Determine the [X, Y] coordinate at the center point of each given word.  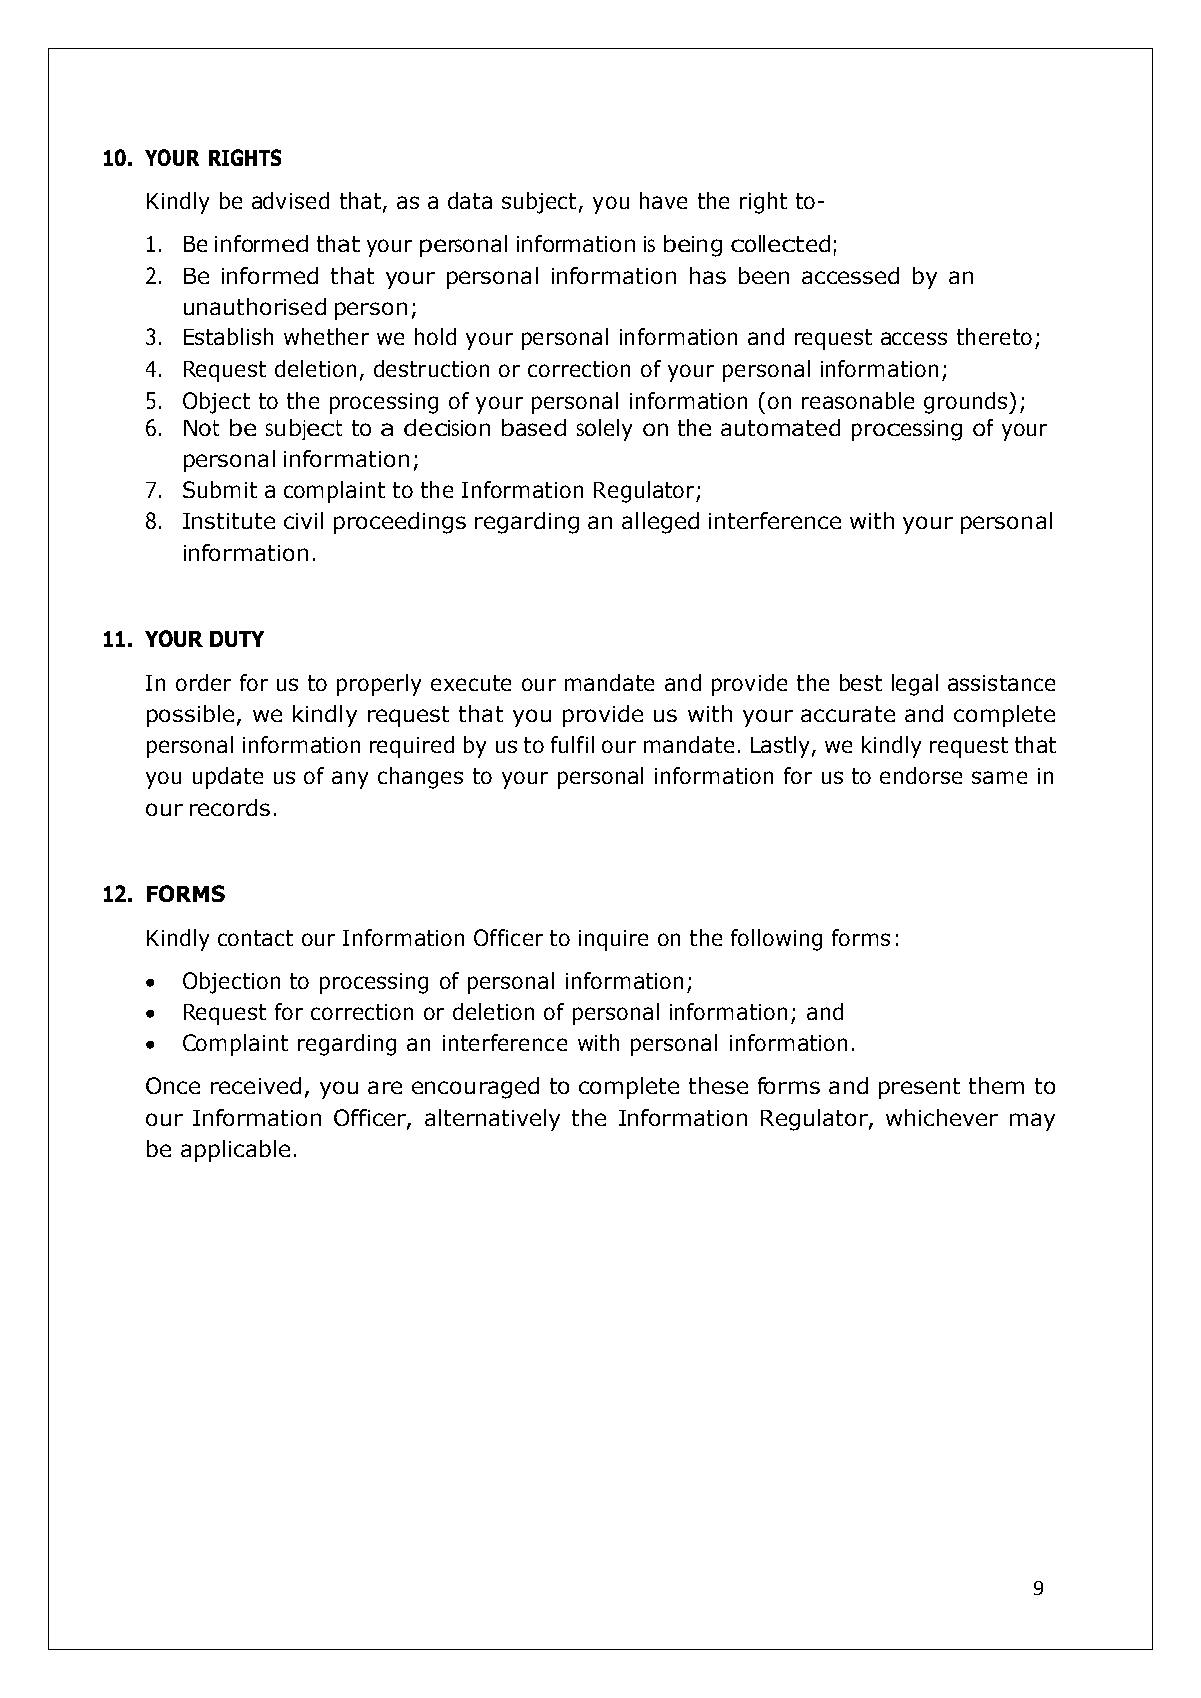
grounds [967, 403]
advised [290, 200]
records [230, 807]
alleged [660, 523]
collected [780, 243]
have [663, 200]
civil [303, 520]
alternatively [492, 1120]
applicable [235, 1151]
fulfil [572, 744]
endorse [921, 775]
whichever [942, 1117]
